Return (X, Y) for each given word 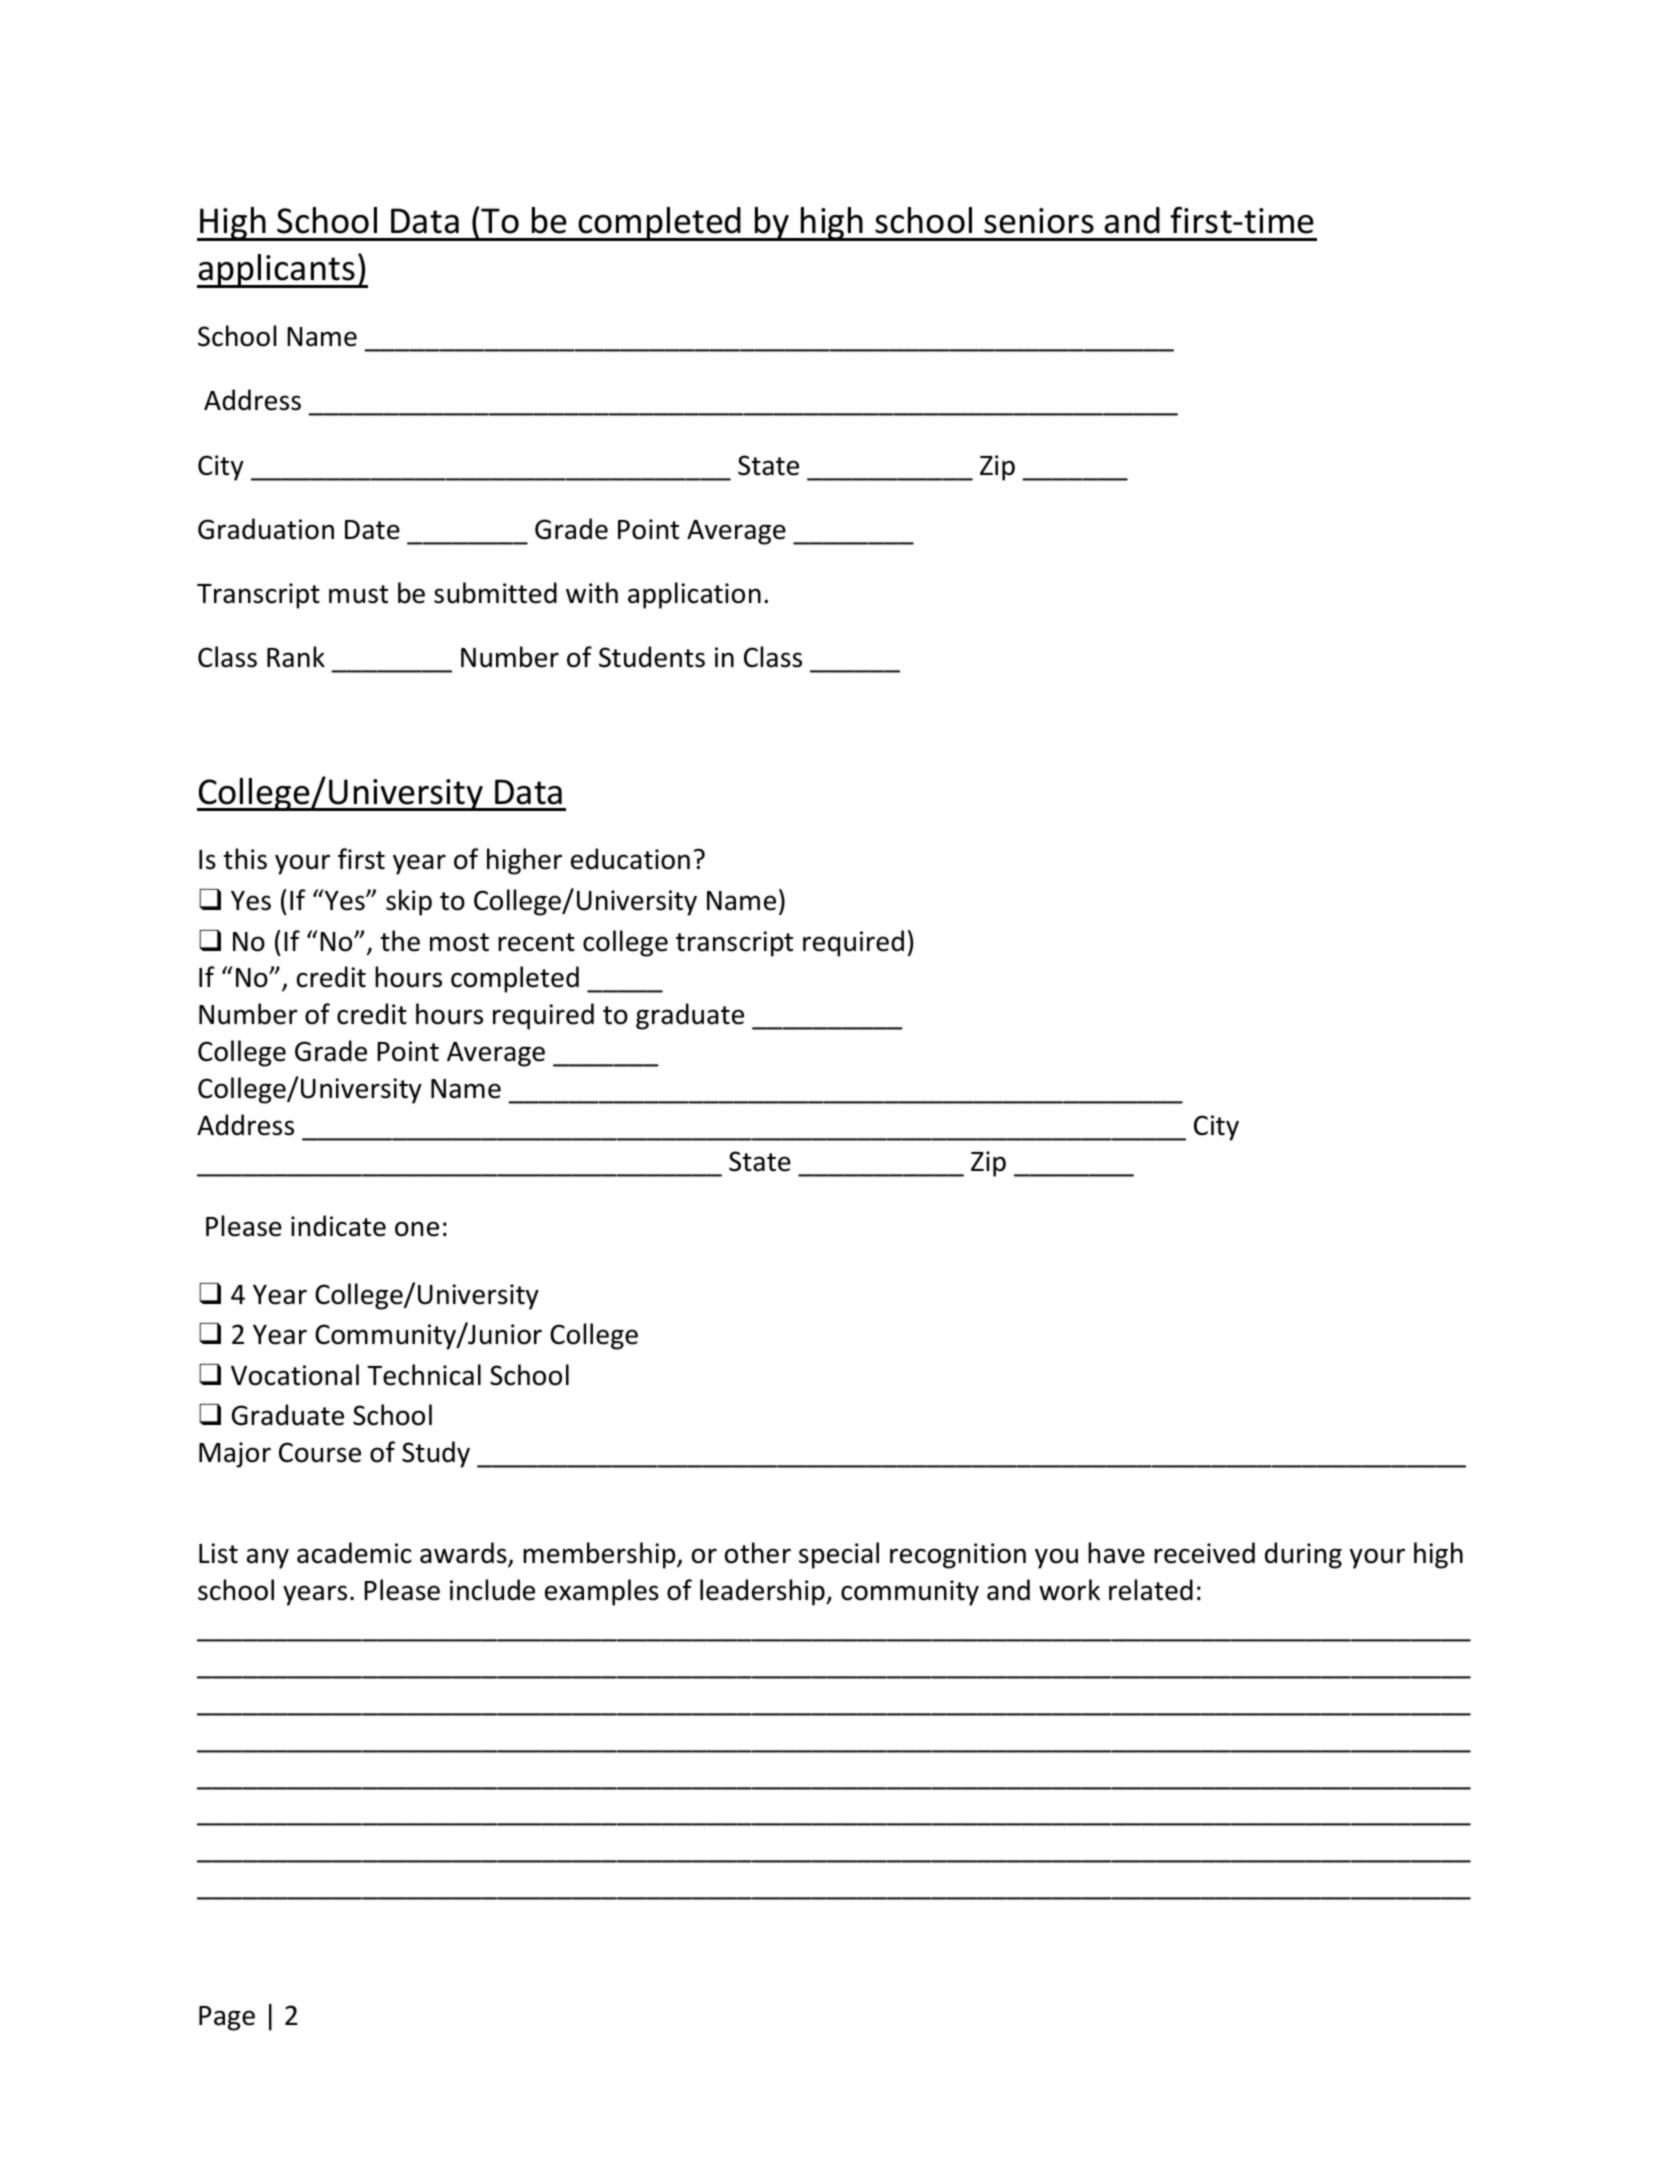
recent (536, 942)
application (694, 595)
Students (652, 657)
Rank (296, 657)
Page (227, 2018)
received (1204, 1553)
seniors (1039, 221)
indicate (338, 1226)
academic (354, 1553)
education (630, 859)
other (758, 1553)
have (1116, 1553)
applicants (277, 271)
